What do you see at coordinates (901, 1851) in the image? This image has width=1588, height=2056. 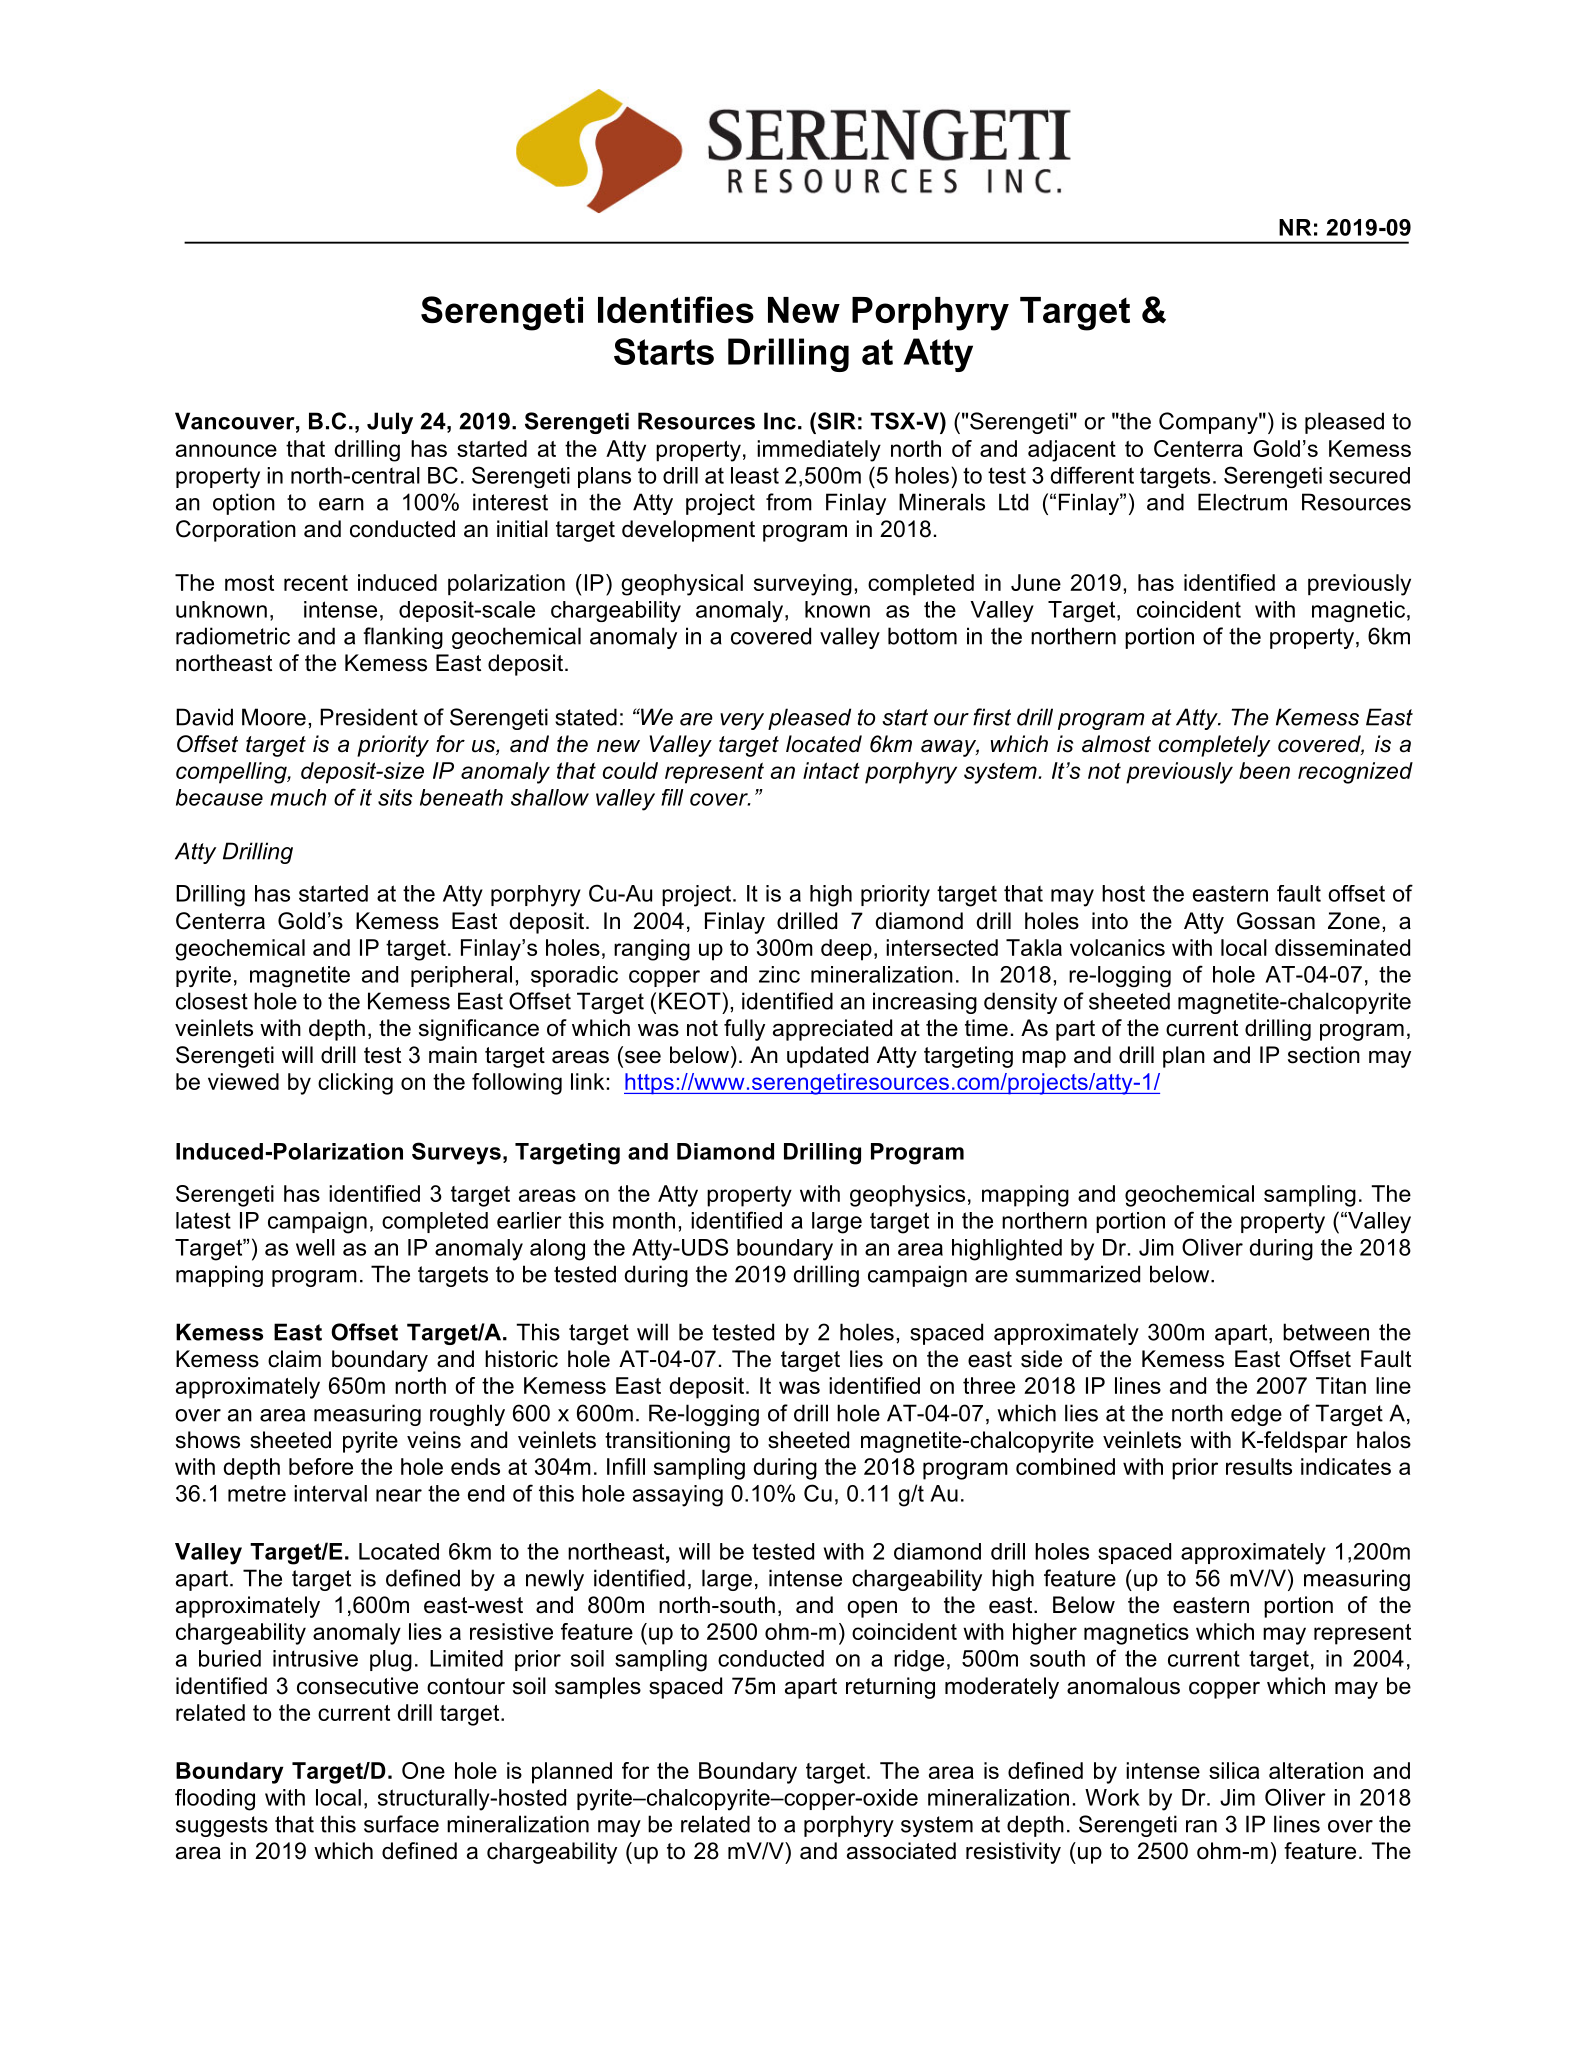 I see `associated` at bounding box center [901, 1851].
